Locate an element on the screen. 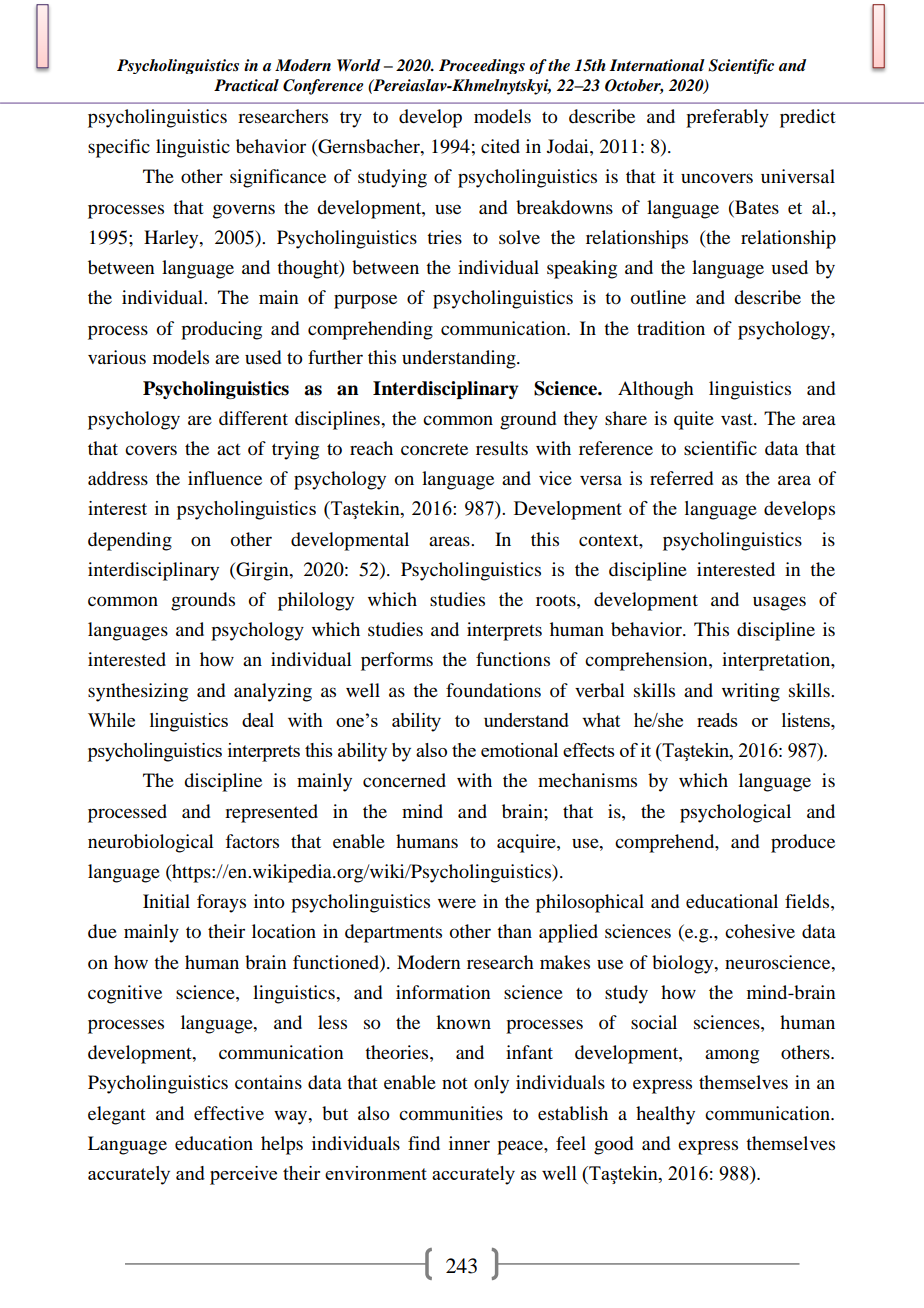 The image size is (924, 1308). inner is located at coordinates (469, 1143).
